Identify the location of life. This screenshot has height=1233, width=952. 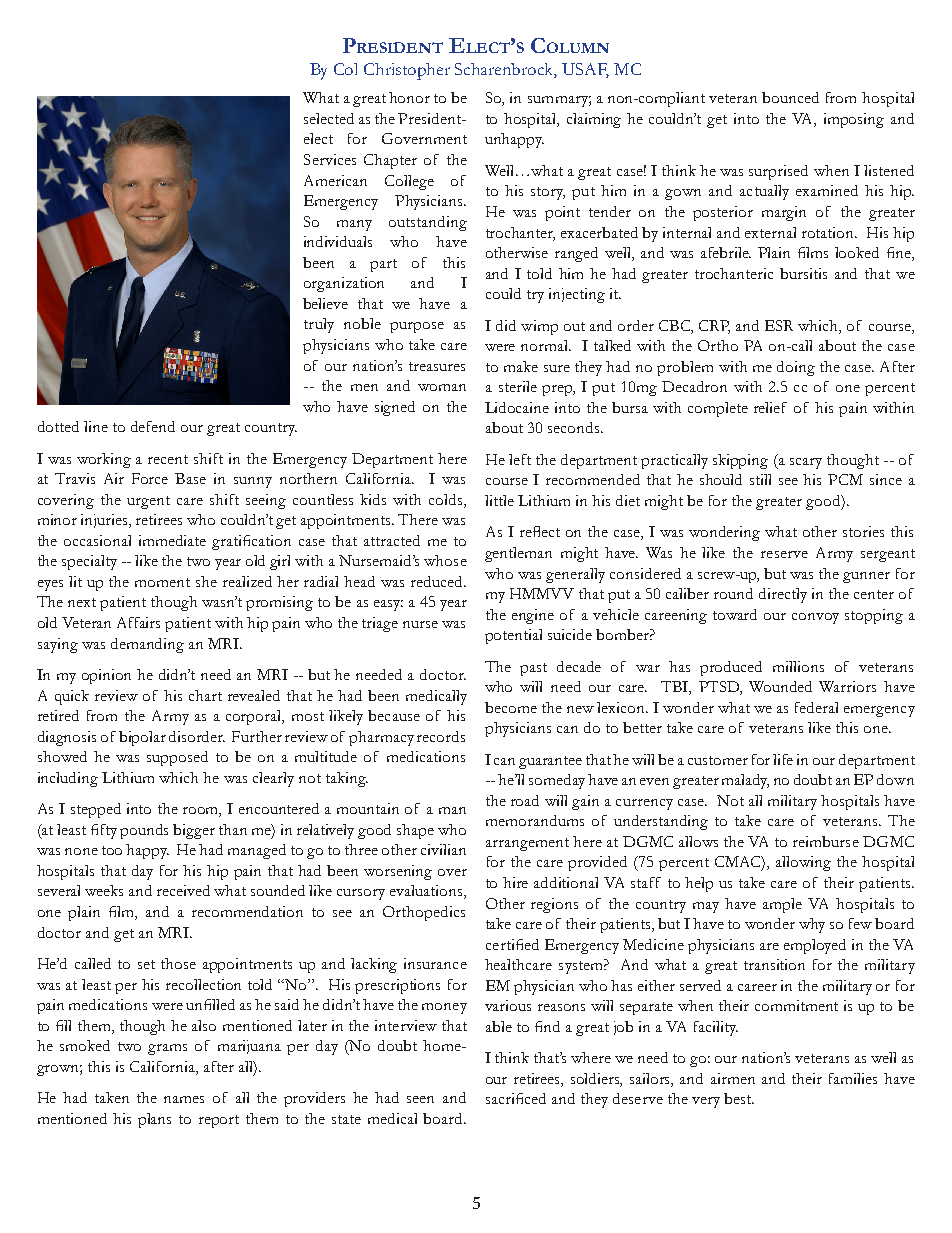
(783, 759).
